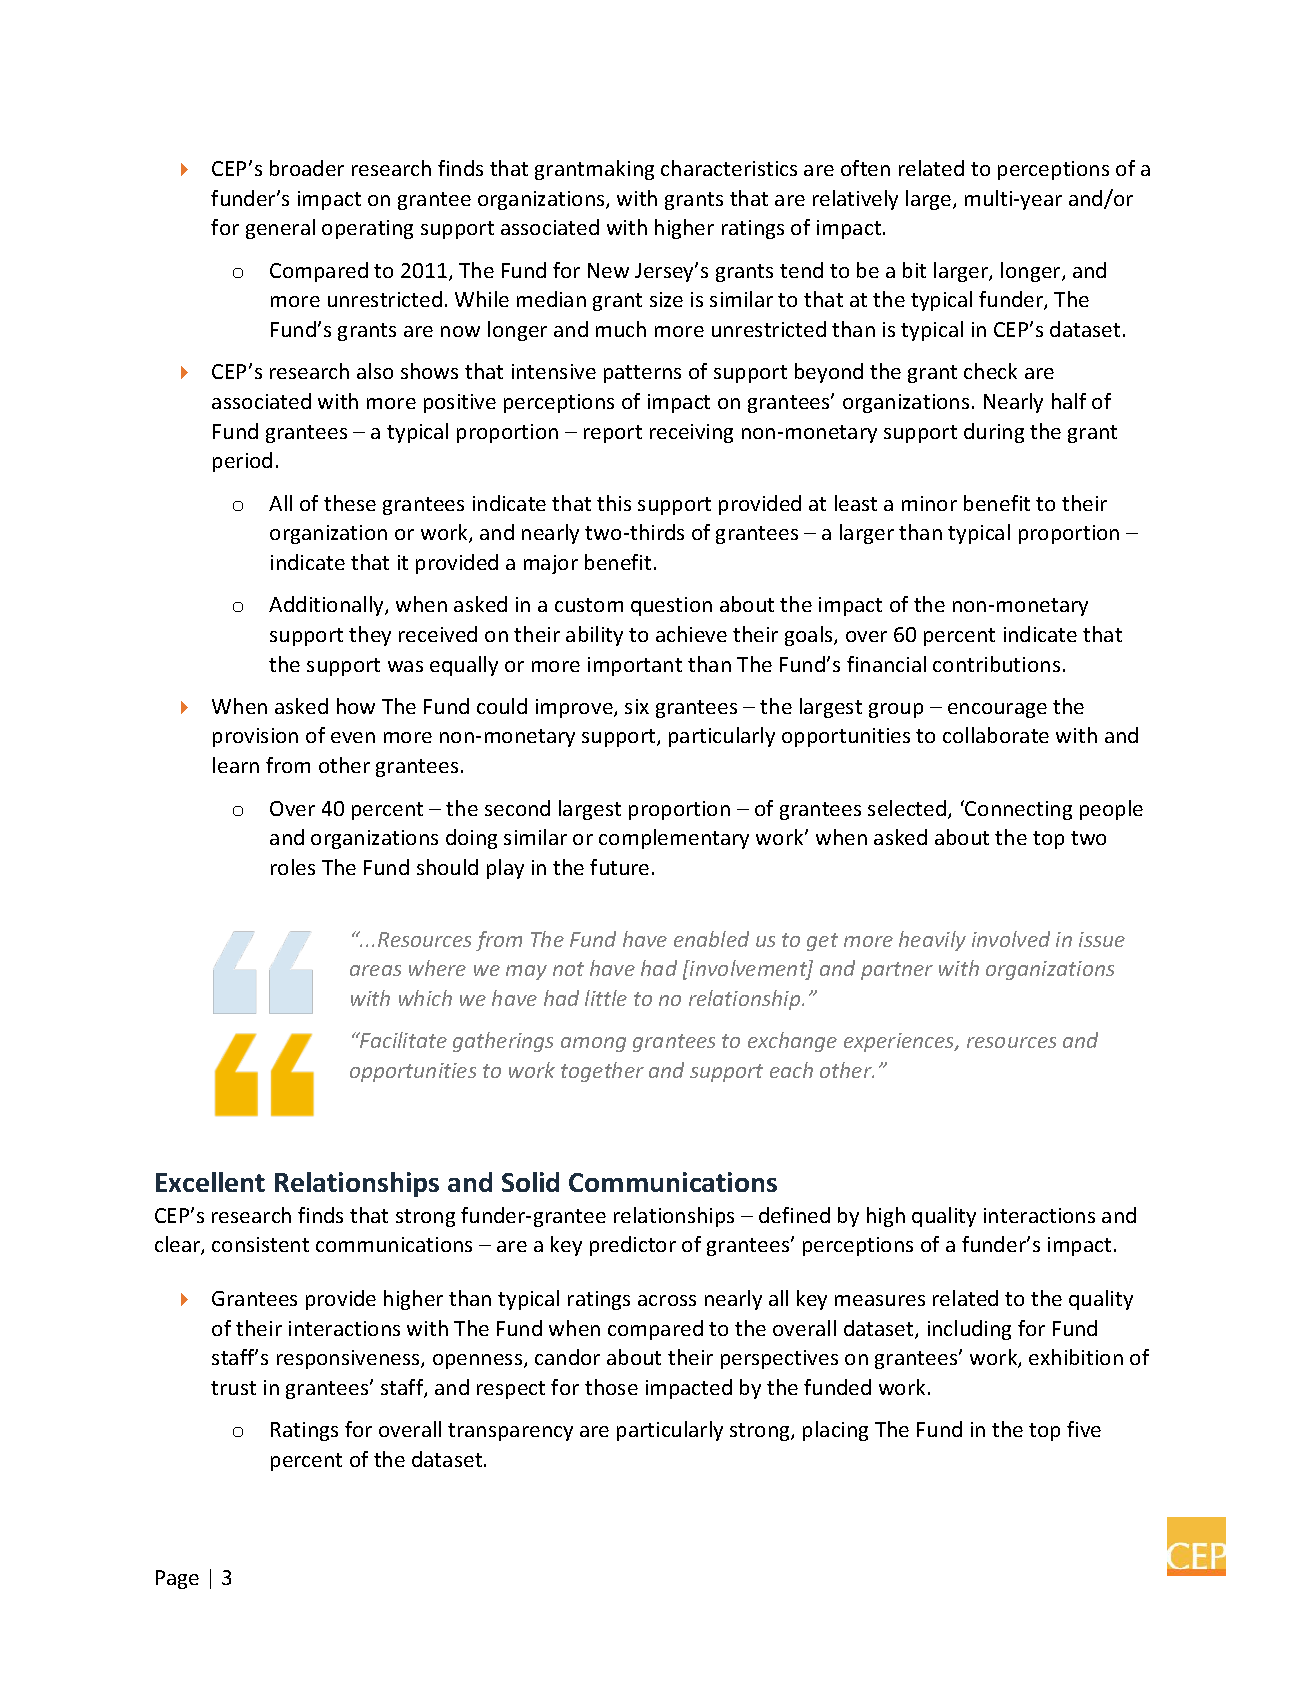  I want to click on transparency, so click(510, 1432).
